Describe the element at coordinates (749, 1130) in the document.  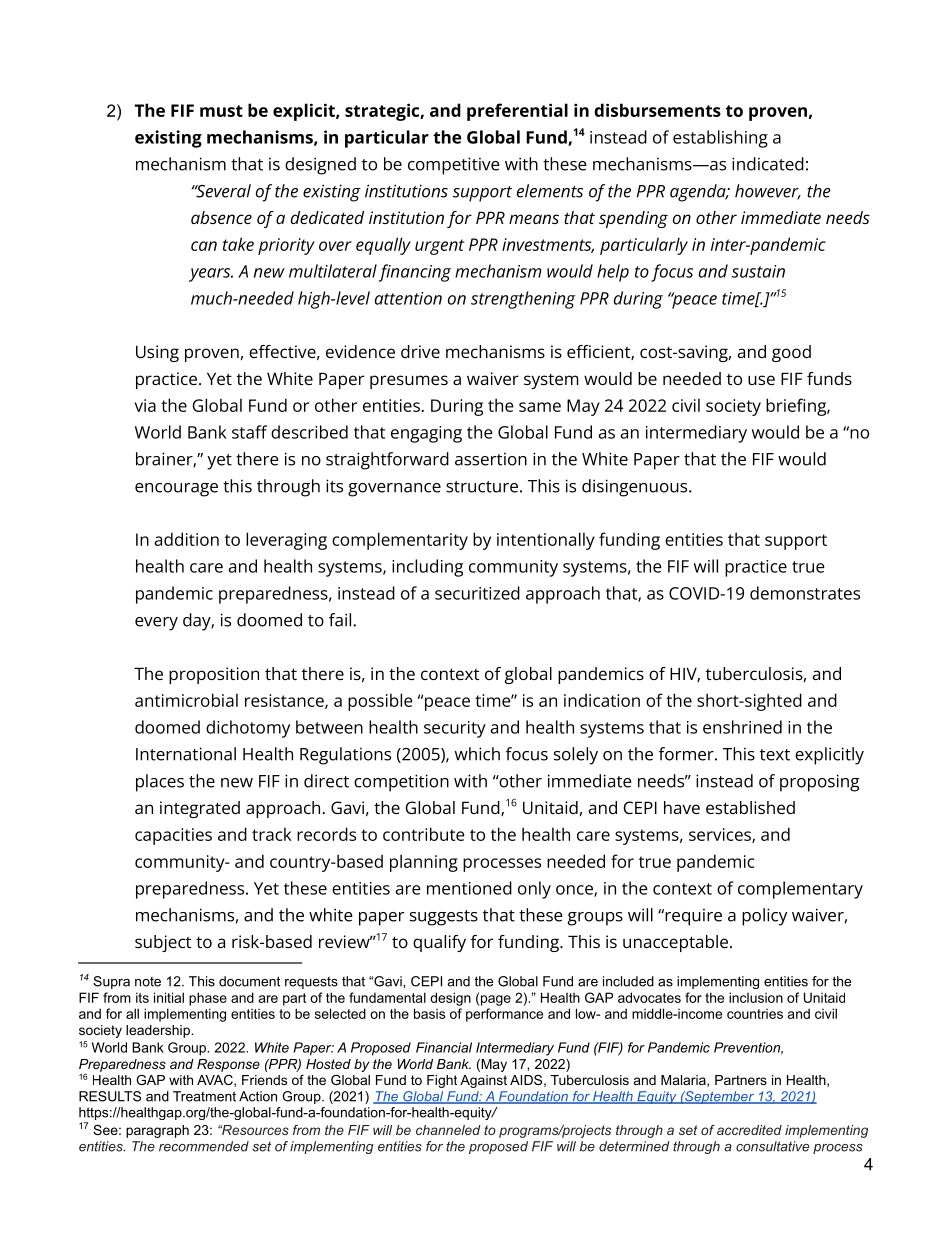
I see `accredited` at that location.
